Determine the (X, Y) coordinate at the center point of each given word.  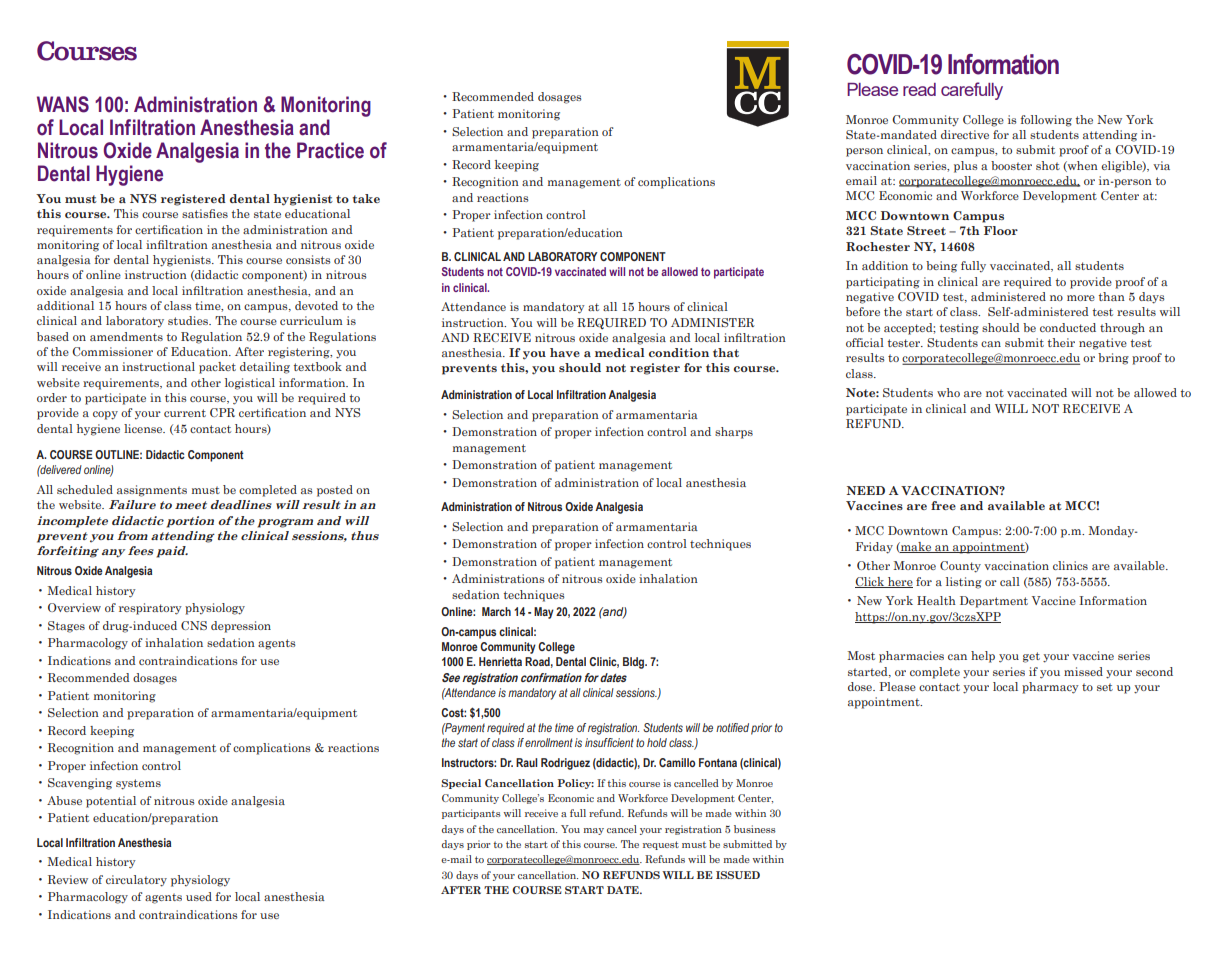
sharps (734, 433)
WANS (63, 104)
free (943, 505)
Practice (330, 150)
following (1046, 121)
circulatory (136, 881)
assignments (152, 491)
